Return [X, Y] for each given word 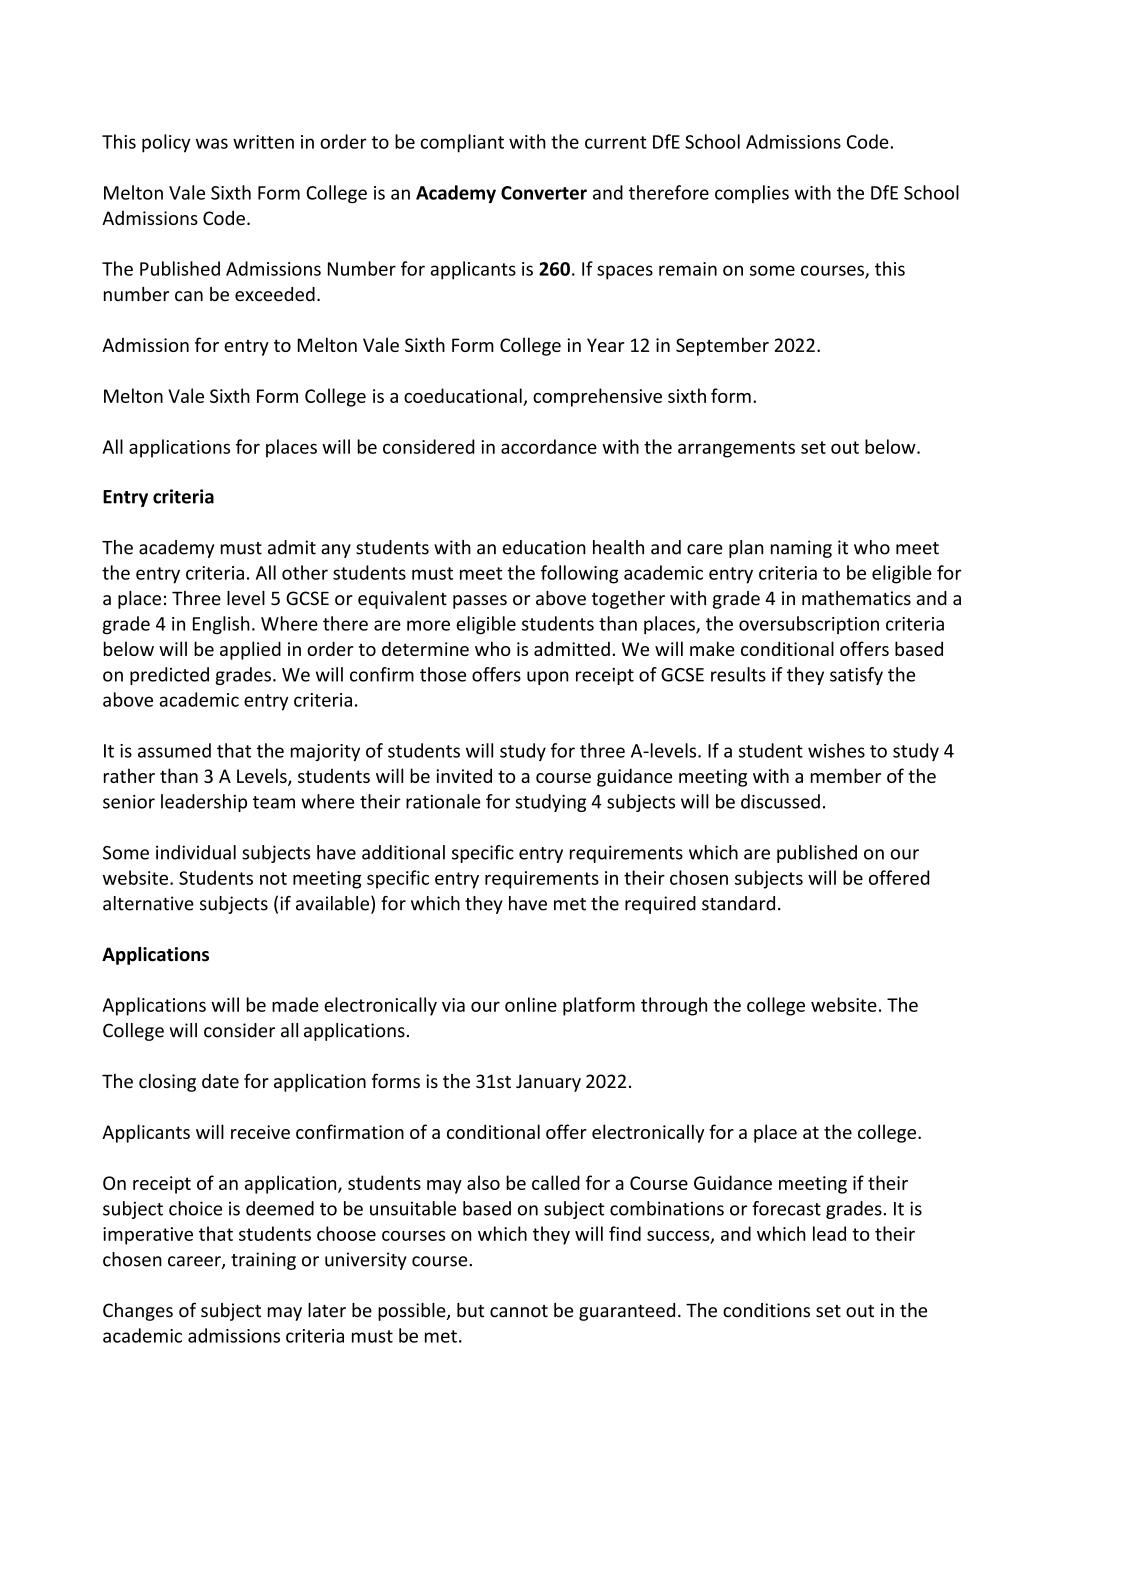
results [738, 674]
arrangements [736, 449]
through [674, 1006]
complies [752, 194]
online [531, 1004]
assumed [174, 750]
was [212, 143]
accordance [549, 446]
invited [464, 775]
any [336, 551]
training [263, 1261]
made [295, 1004]
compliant [462, 143]
